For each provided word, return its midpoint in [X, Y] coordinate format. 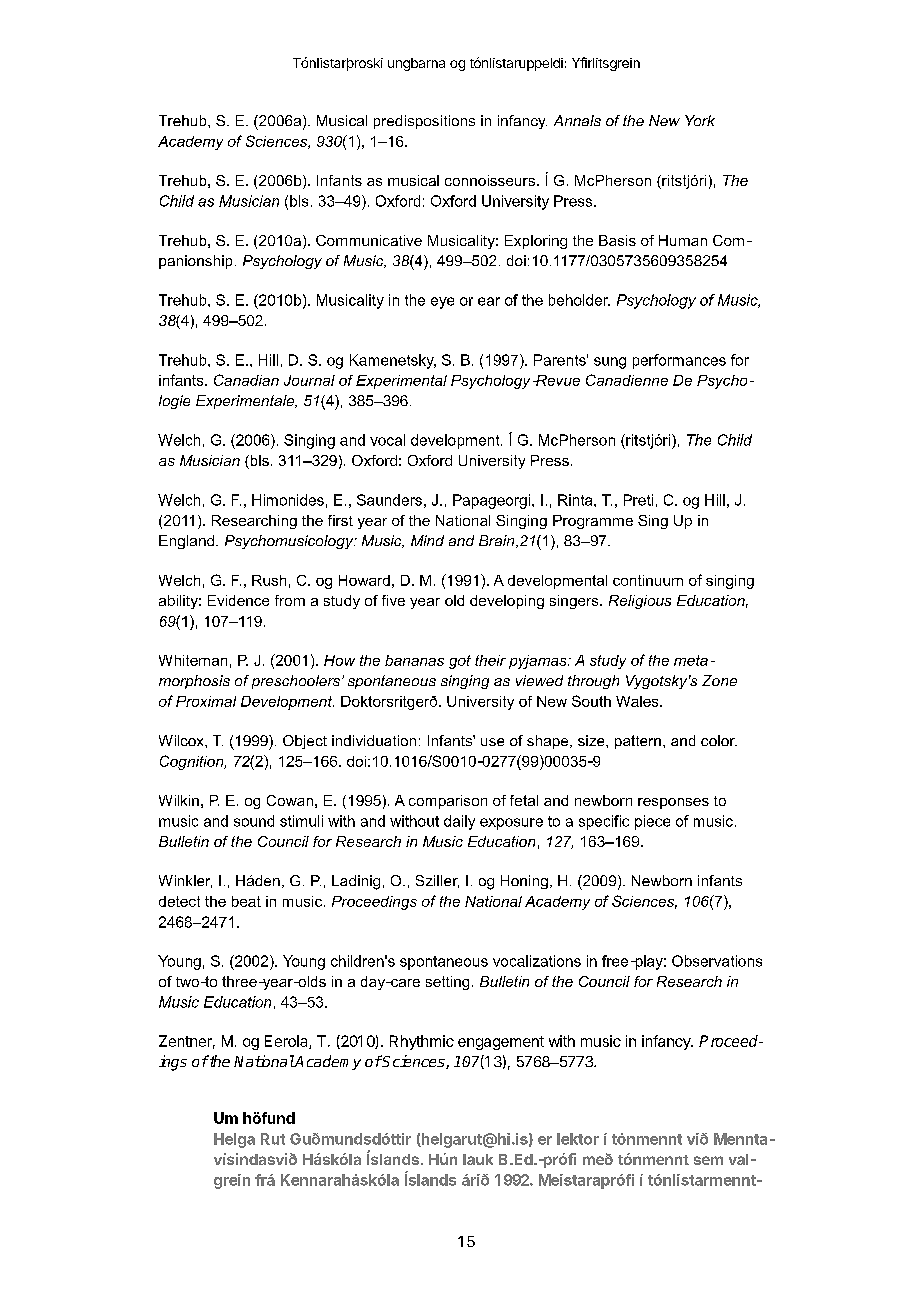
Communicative [369, 240]
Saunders [389, 500]
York [700, 120]
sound [254, 821]
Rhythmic [422, 1042]
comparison [448, 802]
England [188, 542]
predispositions [424, 122]
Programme [593, 522]
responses [673, 803]
